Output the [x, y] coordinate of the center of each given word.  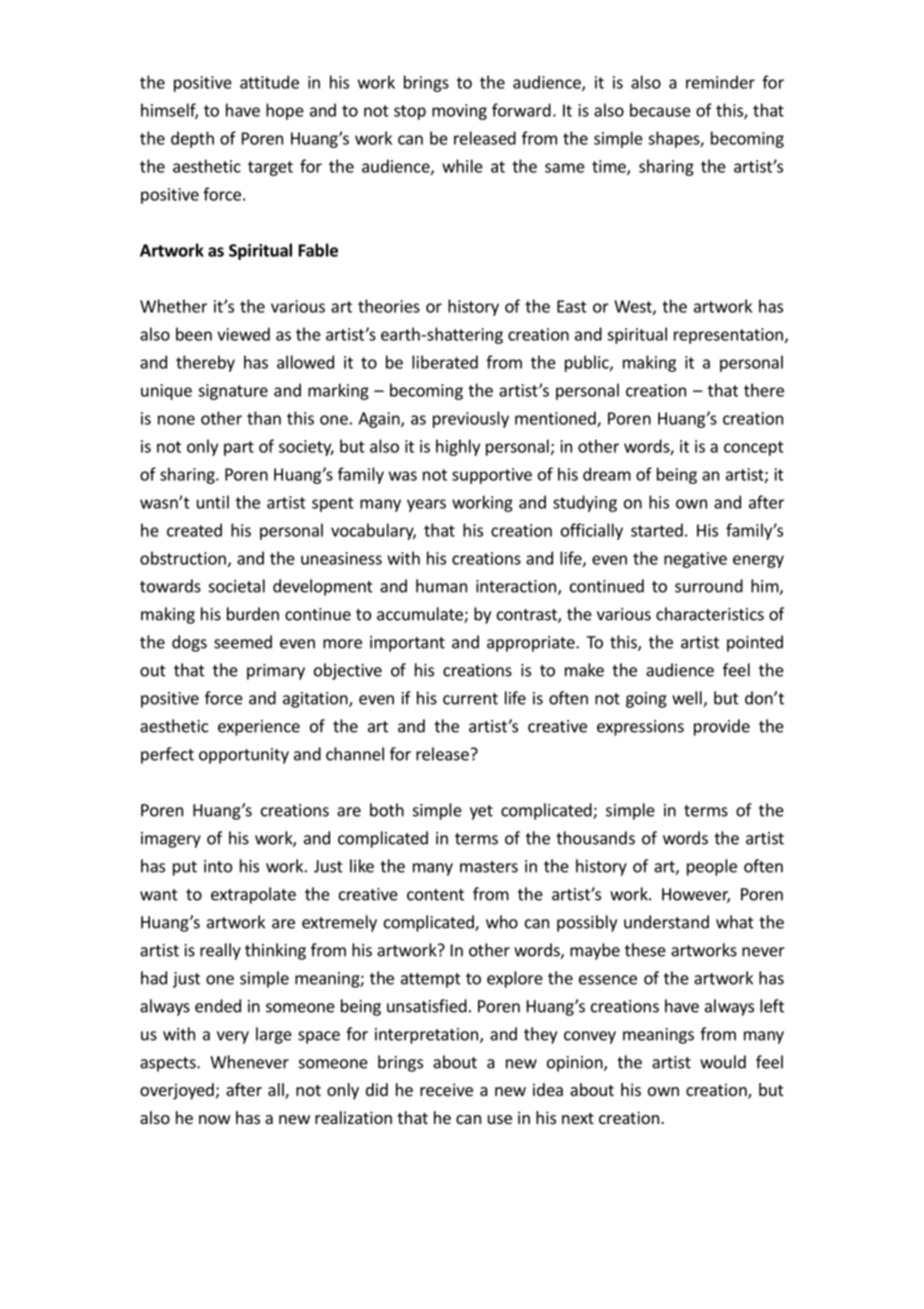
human [441, 586]
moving [459, 112]
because [660, 110]
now [215, 1119]
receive [446, 1089]
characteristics [710, 614]
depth [192, 139]
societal [237, 586]
